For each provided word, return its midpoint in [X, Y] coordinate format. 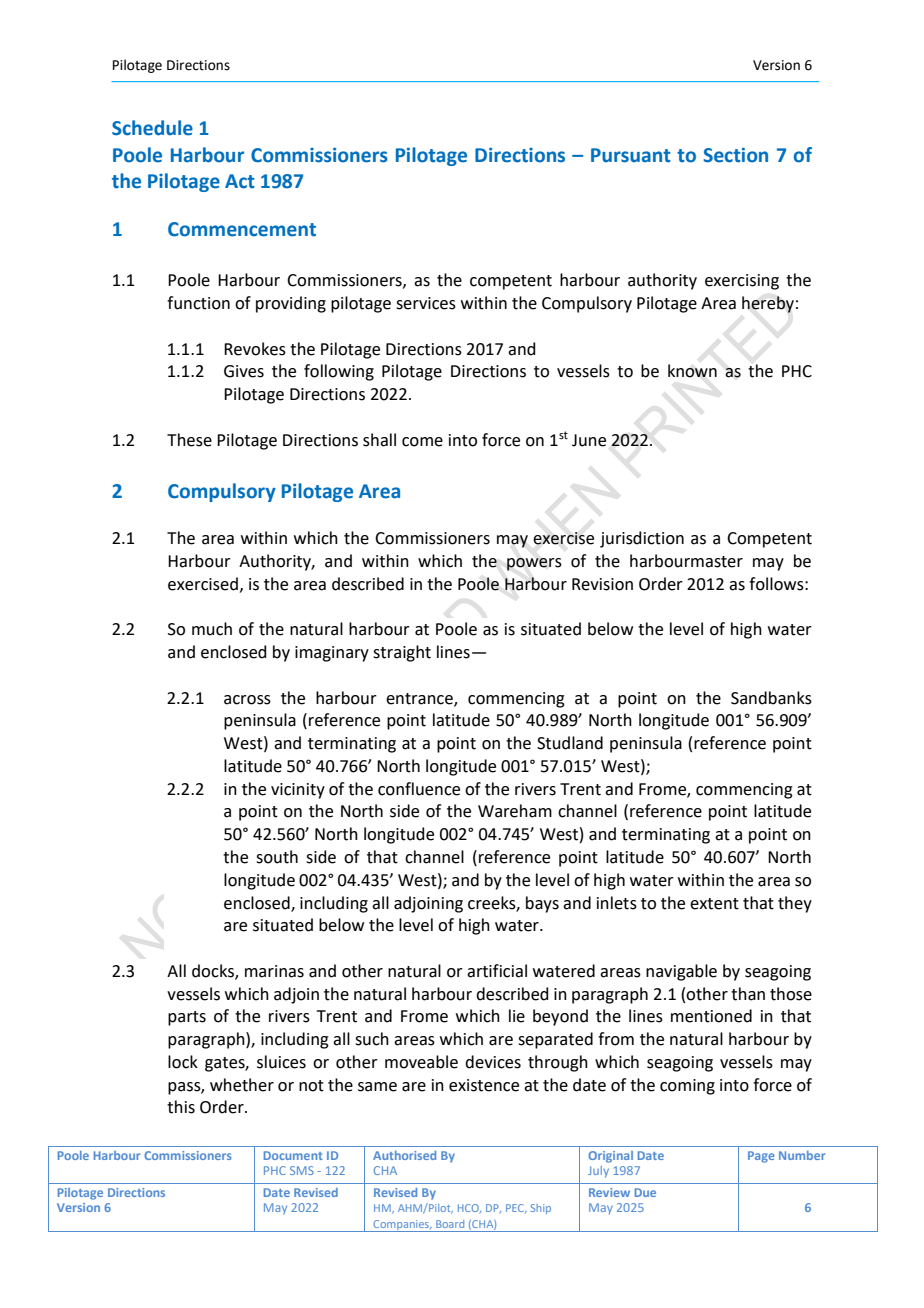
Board [450, 1224]
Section [735, 155]
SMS [302, 1170]
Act [240, 181]
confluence [419, 789]
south [277, 857]
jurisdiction [642, 539]
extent [714, 904]
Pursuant [631, 155]
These [189, 440]
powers [534, 564]
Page [761, 1157]
